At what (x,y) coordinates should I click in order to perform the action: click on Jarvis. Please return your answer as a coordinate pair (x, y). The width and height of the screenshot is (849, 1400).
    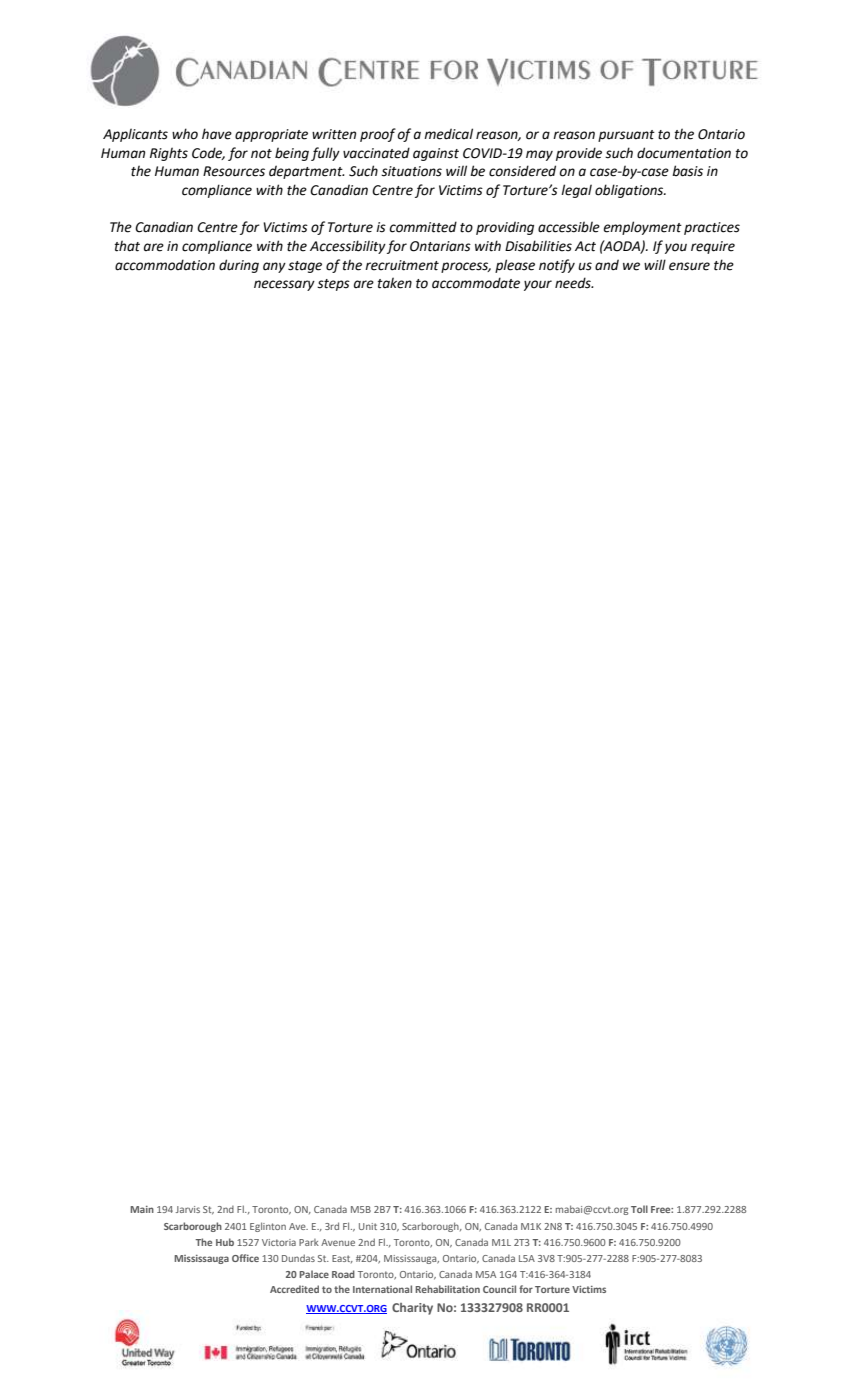
    Looking at the image, I should click on (188, 1209).
